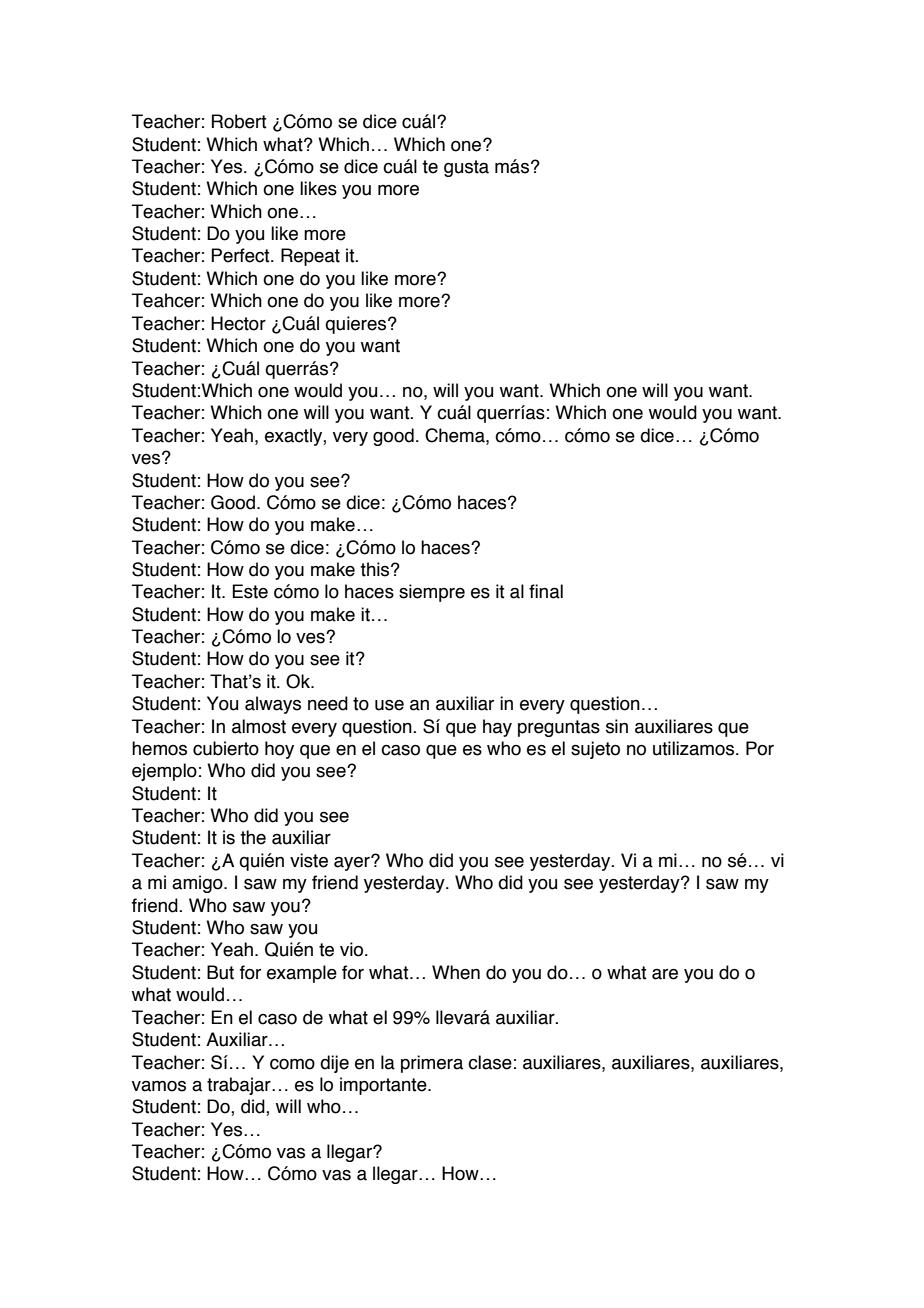 The image size is (924, 1308). I want to click on Repeat, so click(310, 257).
